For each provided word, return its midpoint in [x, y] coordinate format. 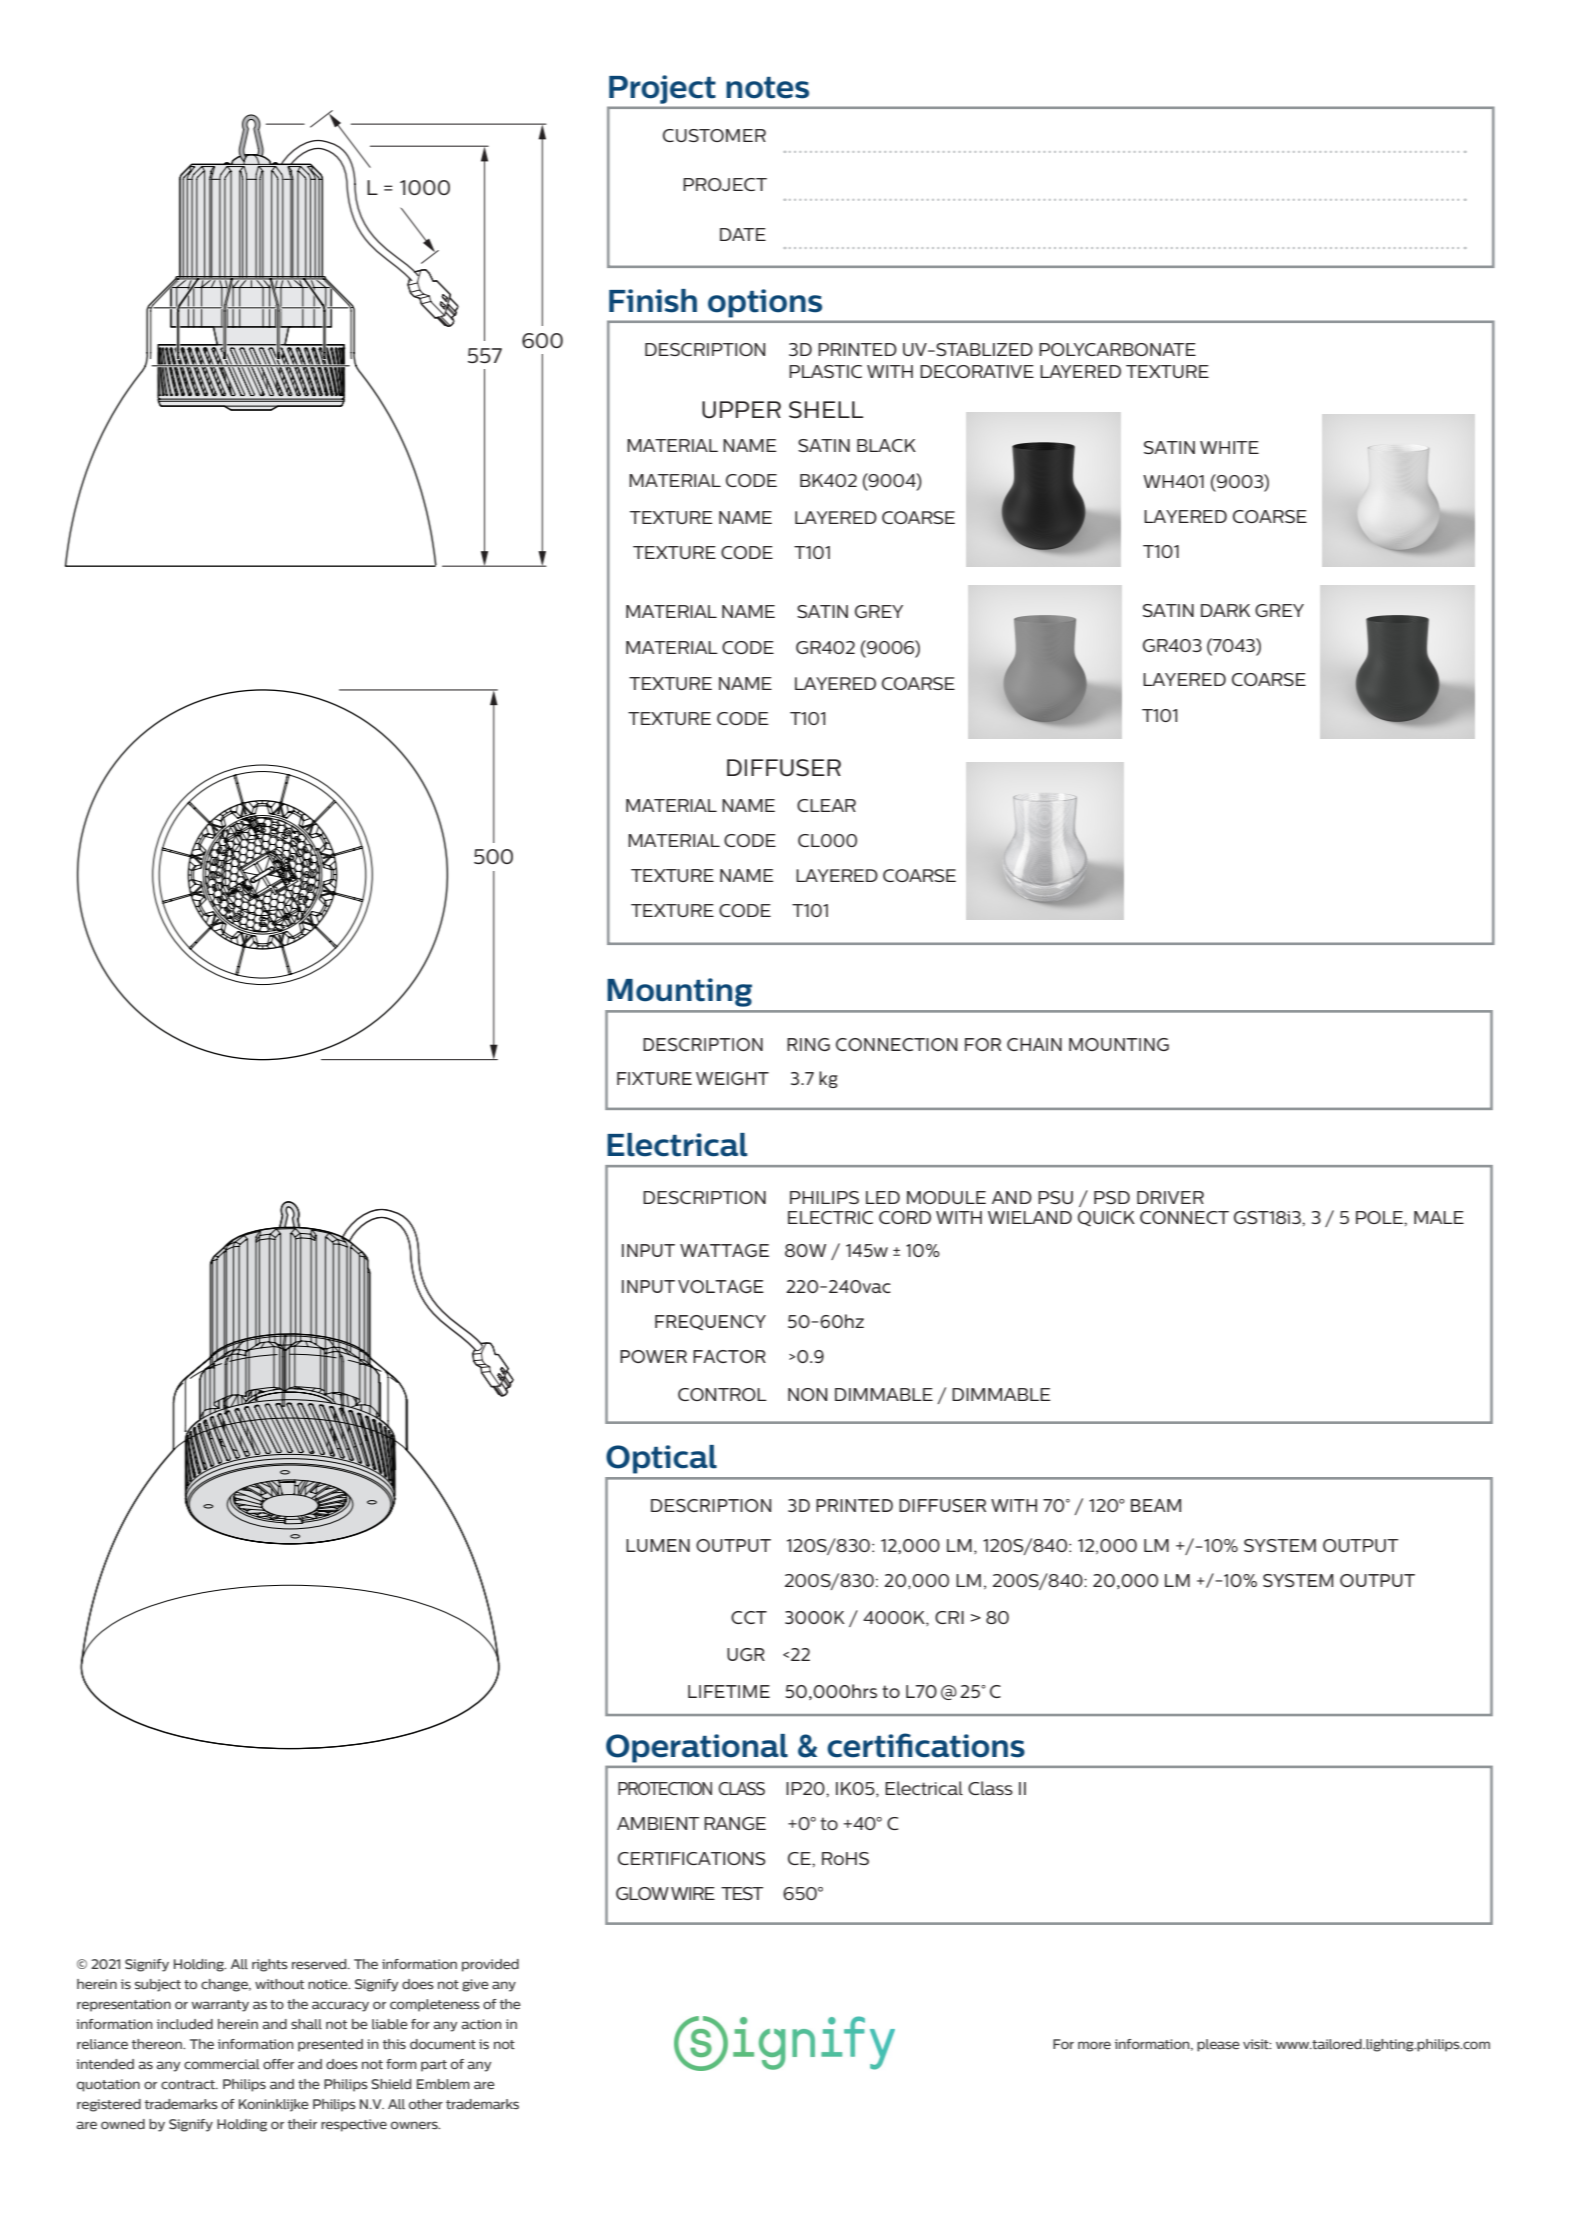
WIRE [693, 1893]
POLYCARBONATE [1117, 349]
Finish [653, 301]
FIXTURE [654, 1078]
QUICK [1106, 1219]
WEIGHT [732, 1078]
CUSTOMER [714, 135]
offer [278, 2064]
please [1218, 2045]
